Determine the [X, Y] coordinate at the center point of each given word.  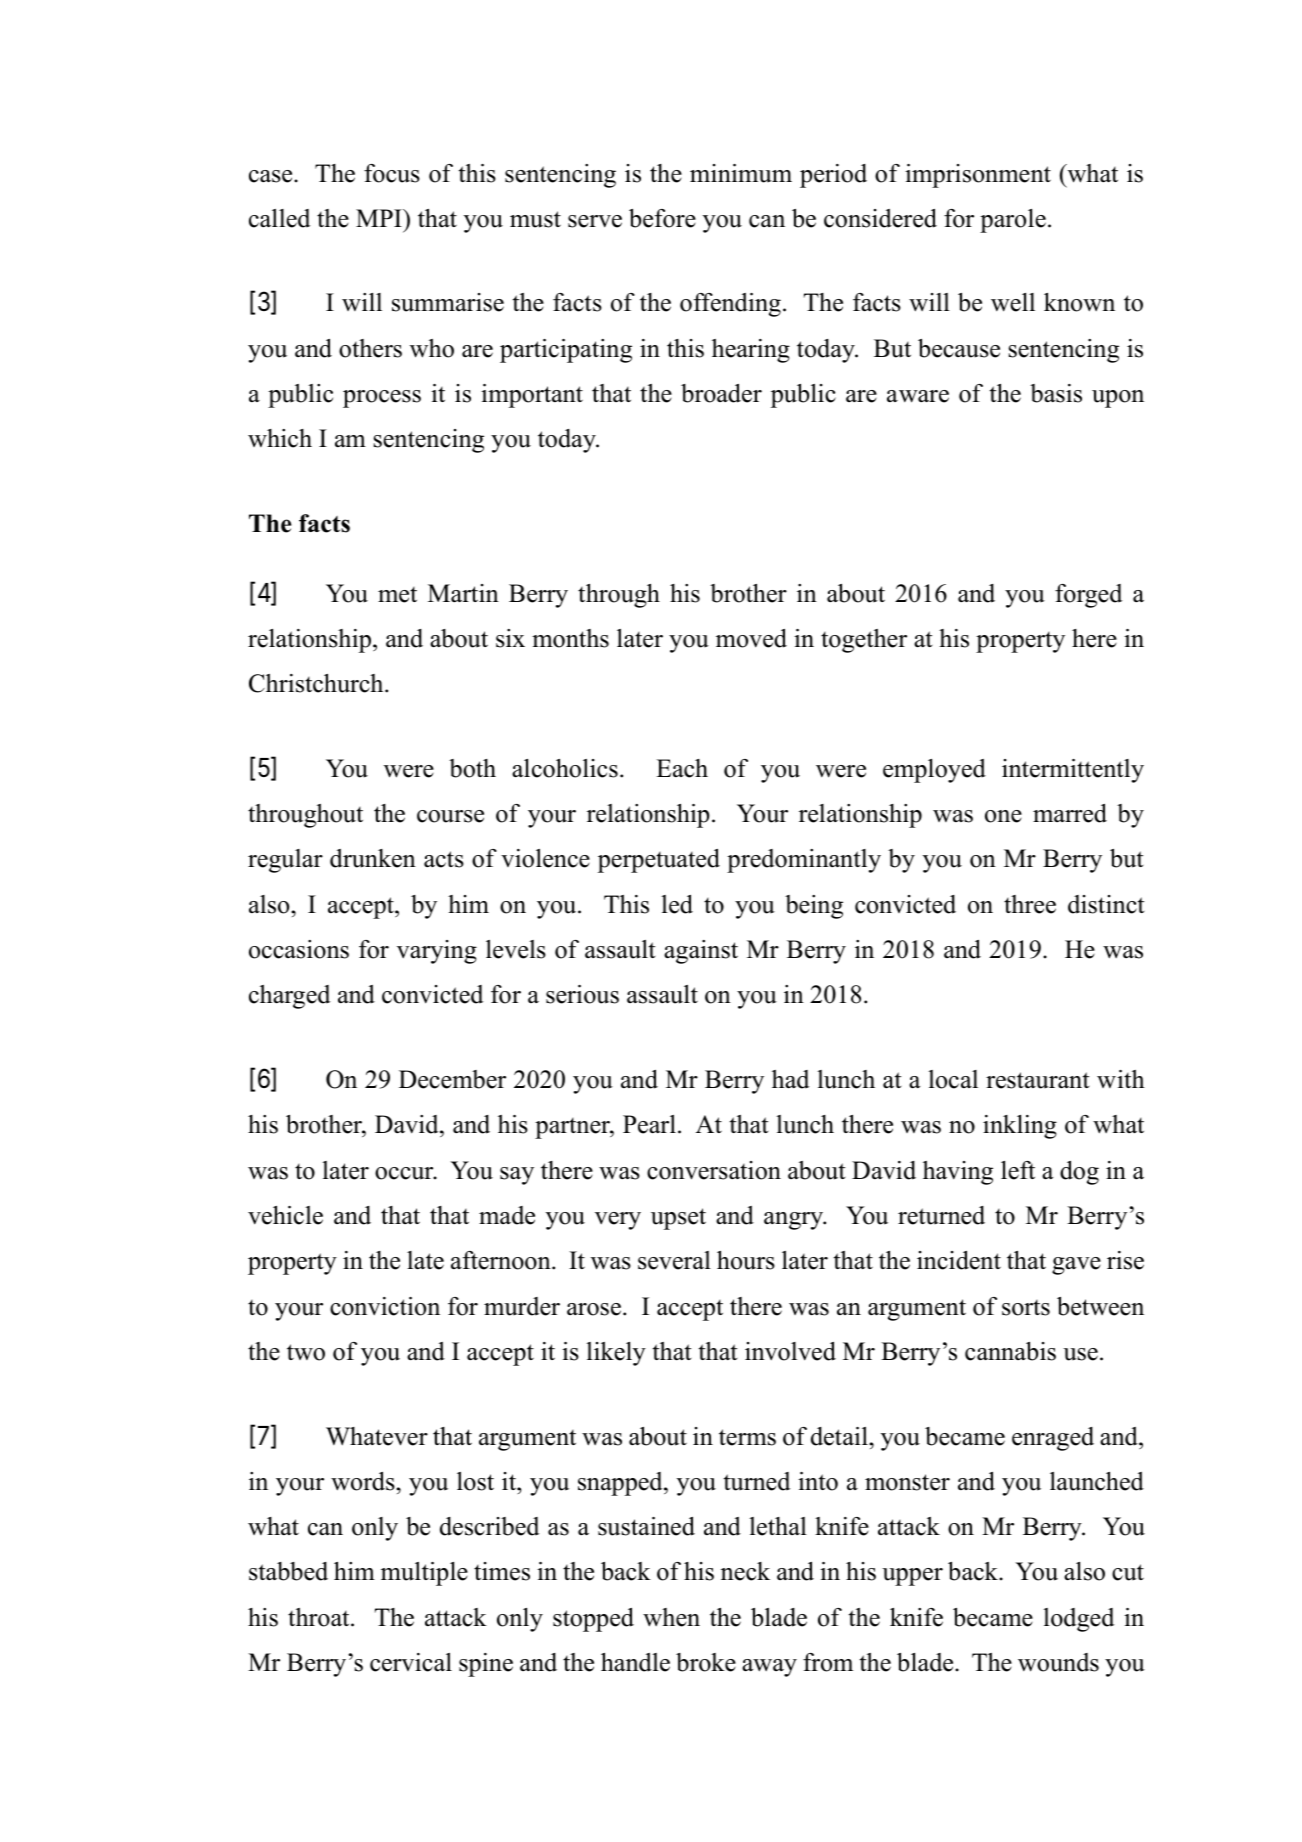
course [450, 816]
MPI [380, 218]
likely [616, 1354]
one [1003, 816]
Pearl [649, 1124]
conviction [385, 1306]
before [662, 218]
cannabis [1010, 1351]
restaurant [1037, 1080]
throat [320, 1617]
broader [721, 393]
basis [1056, 393]
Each [682, 768]
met [397, 595]
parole [1013, 221]
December [452, 1079]
